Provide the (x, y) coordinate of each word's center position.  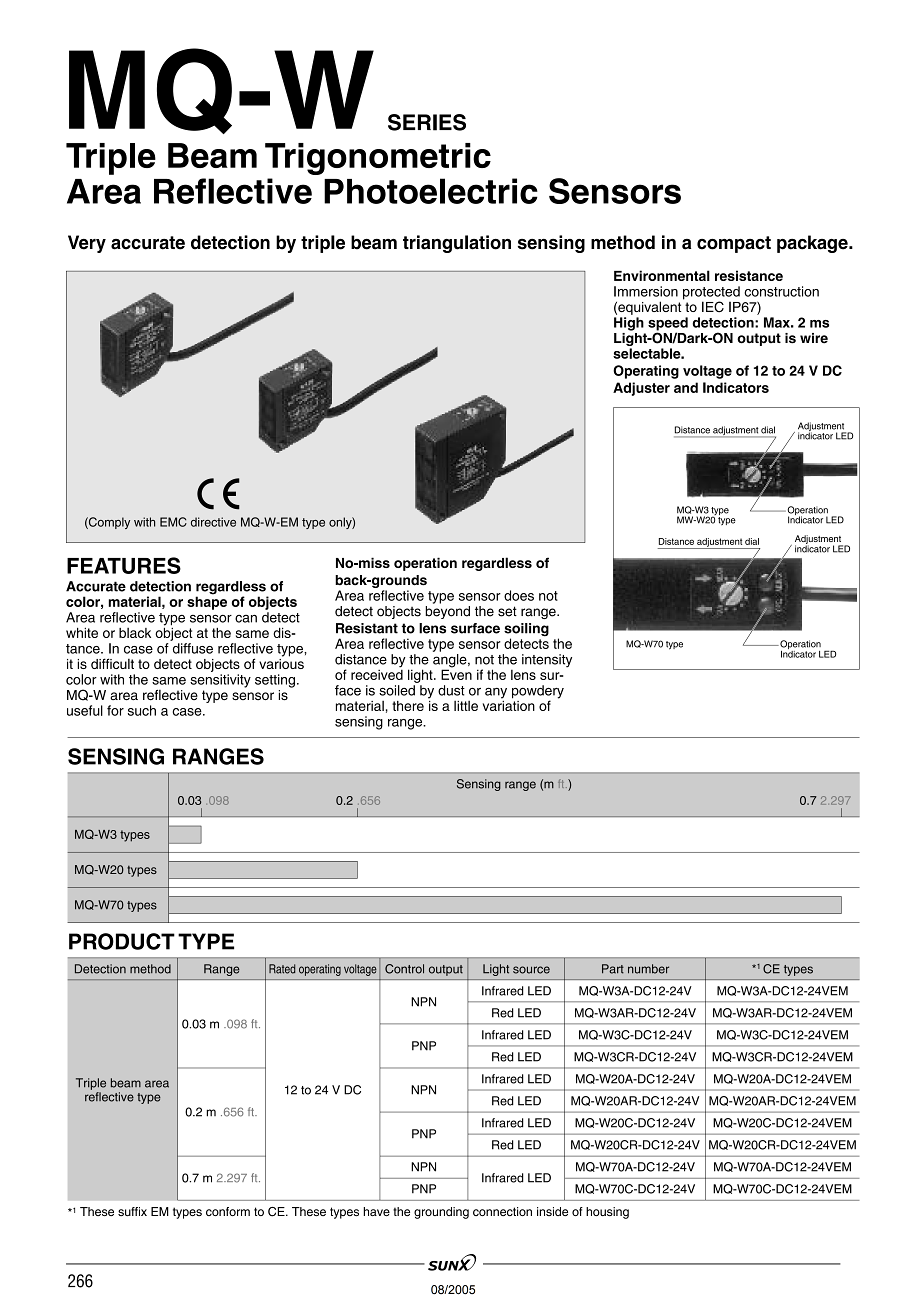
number (648, 969)
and (686, 387)
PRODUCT (122, 941)
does (519, 595)
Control (404, 969)
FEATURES (124, 565)
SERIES (427, 122)
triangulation (457, 244)
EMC (173, 522)
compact (734, 244)
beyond (447, 612)
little (466, 706)
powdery (538, 693)
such (142, 710)
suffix (132, 1211)
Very (87, 244)
